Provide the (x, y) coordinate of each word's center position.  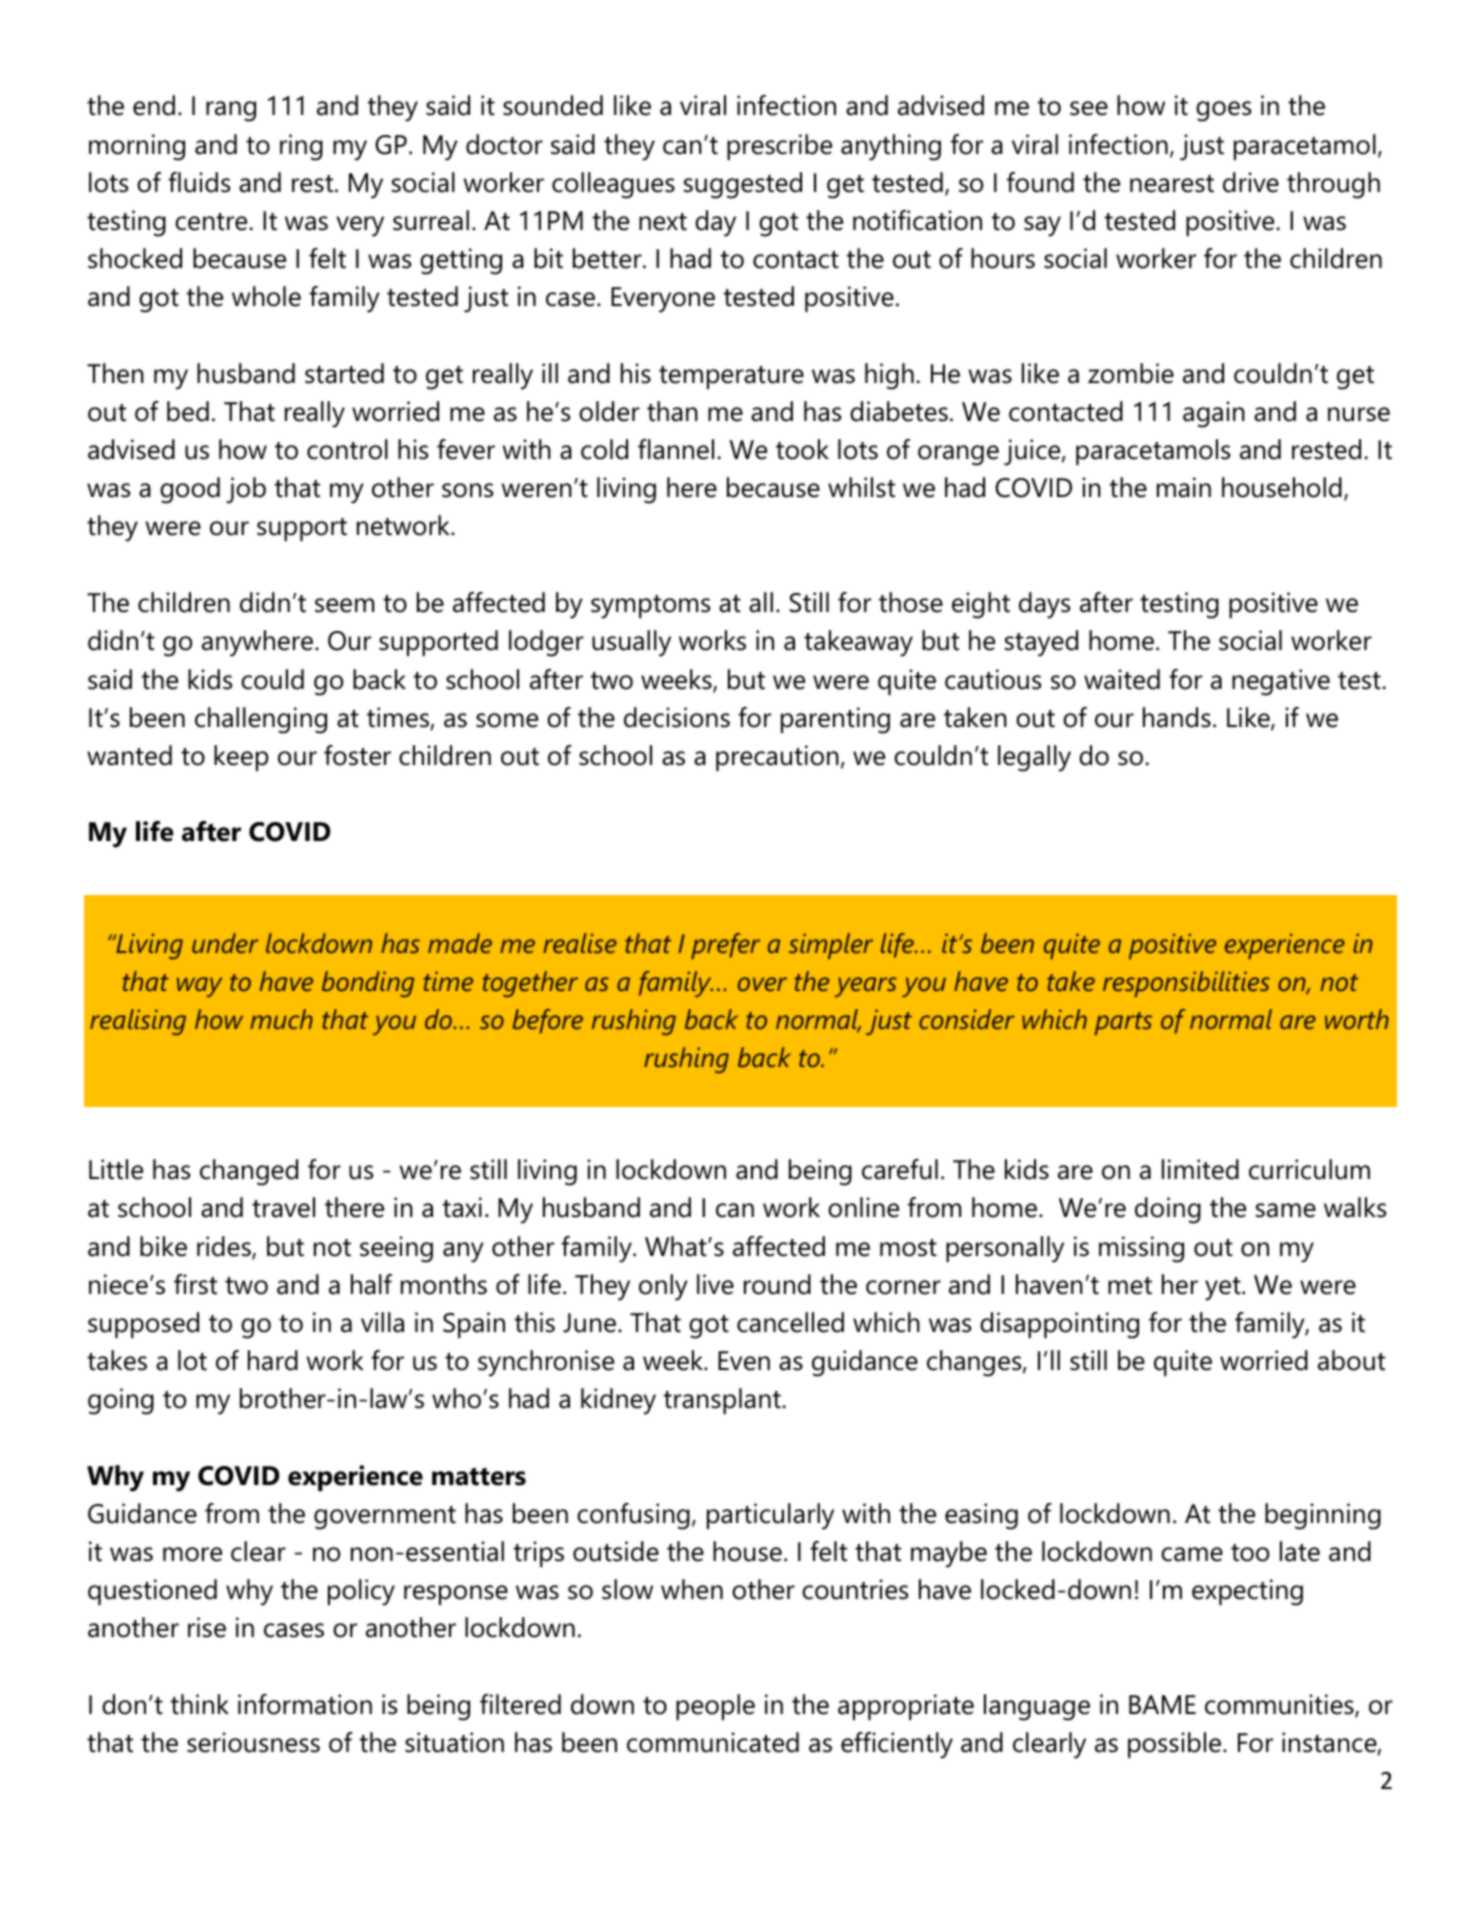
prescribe (779, 147)
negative (1281, 682)
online (863, 1207)
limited (1200, 1169)
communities (1280, 1705)
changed (249, 1172)
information (305, 1704)
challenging (261, 720)
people (715, 1707)
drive (1251, 182)
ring (301, 147)
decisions (677, 717)
